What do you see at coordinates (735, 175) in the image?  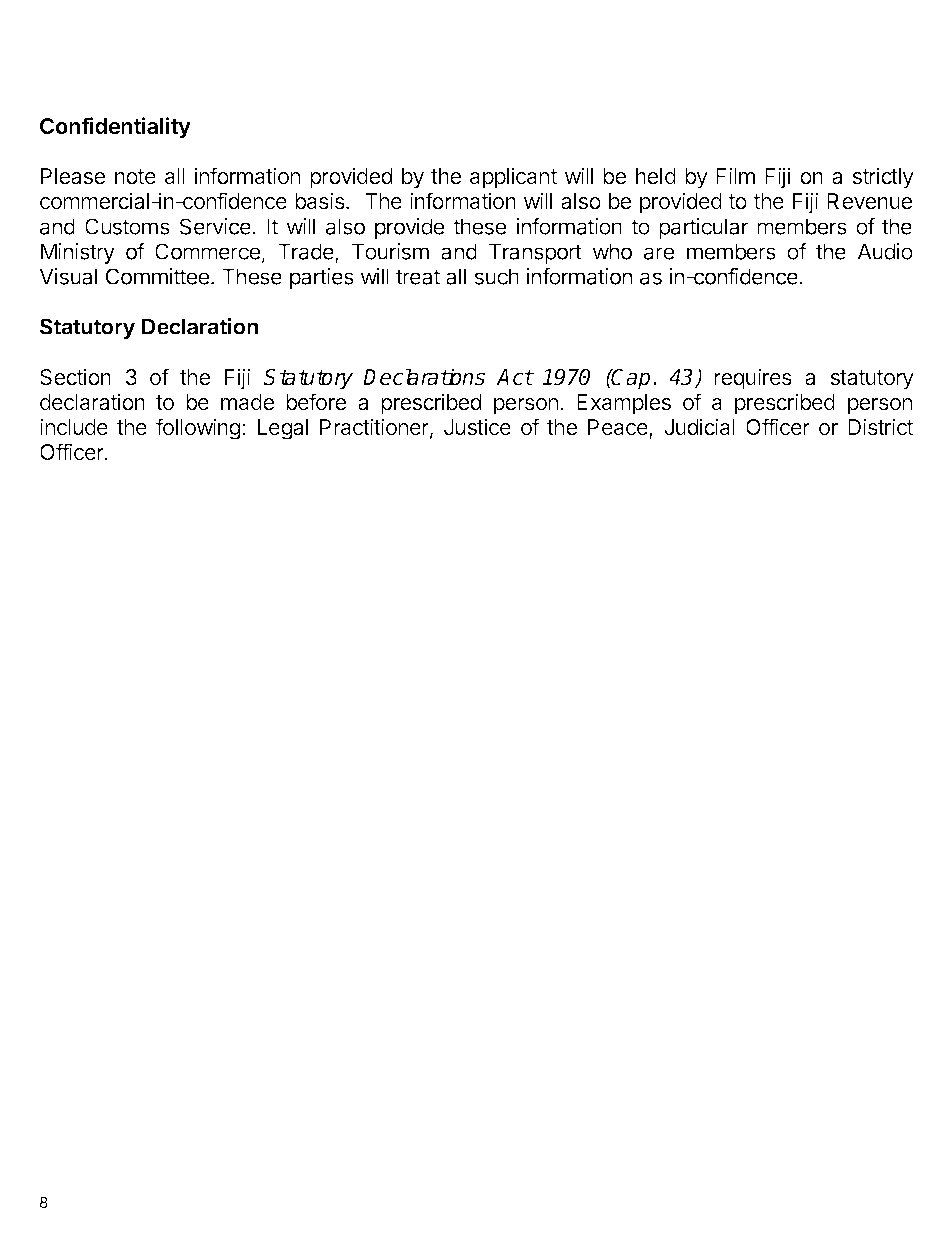 I see `Film` at bounding box center [735, 175].
